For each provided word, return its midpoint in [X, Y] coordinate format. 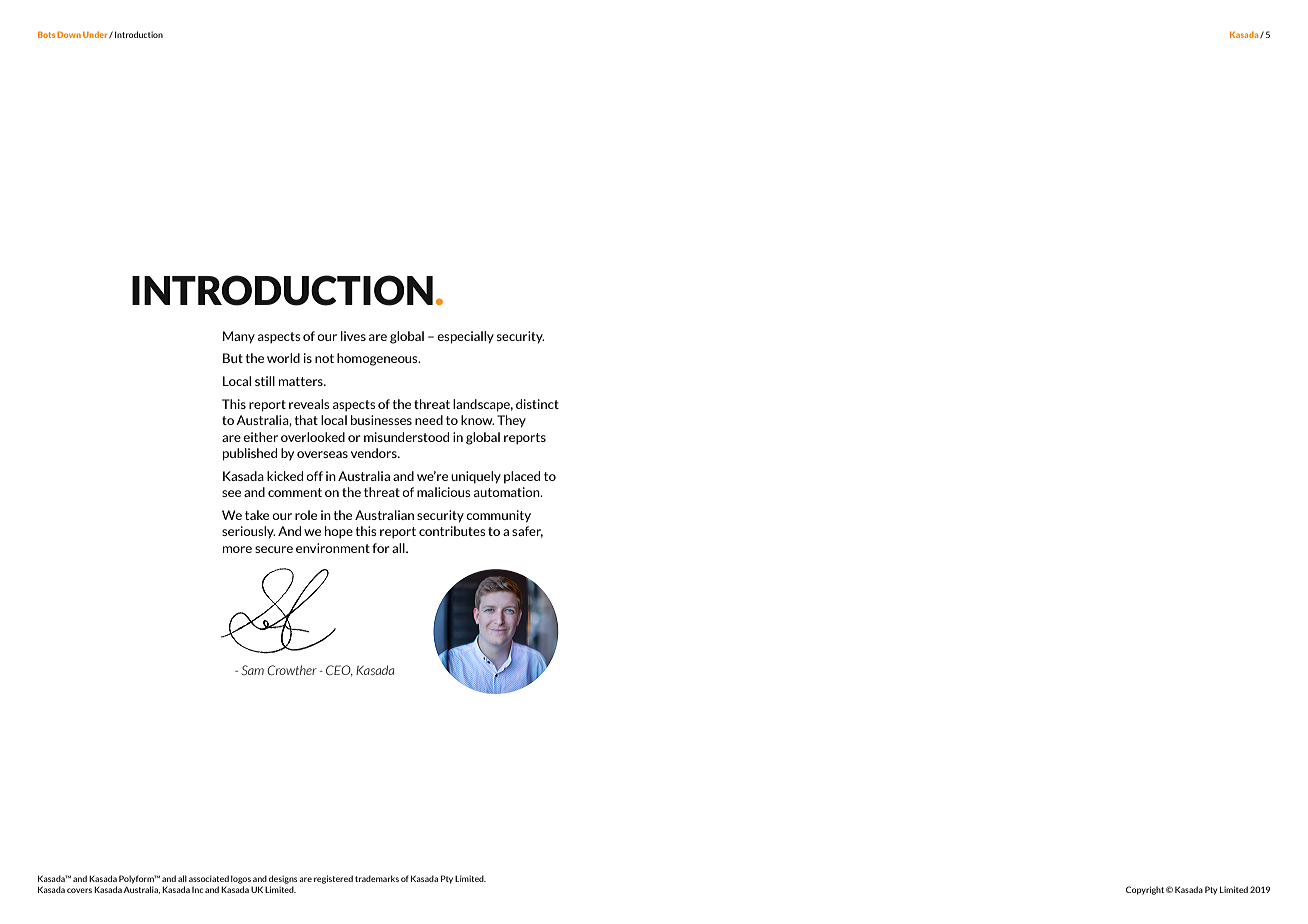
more [237, 549]
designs [283, 879]
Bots [46, 34]
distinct [537, 404]
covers [79, 890]
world [283, 358]
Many [239, 337]
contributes [452, 531]
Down [69, 34]
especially [465, 337]
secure [274, 549]
